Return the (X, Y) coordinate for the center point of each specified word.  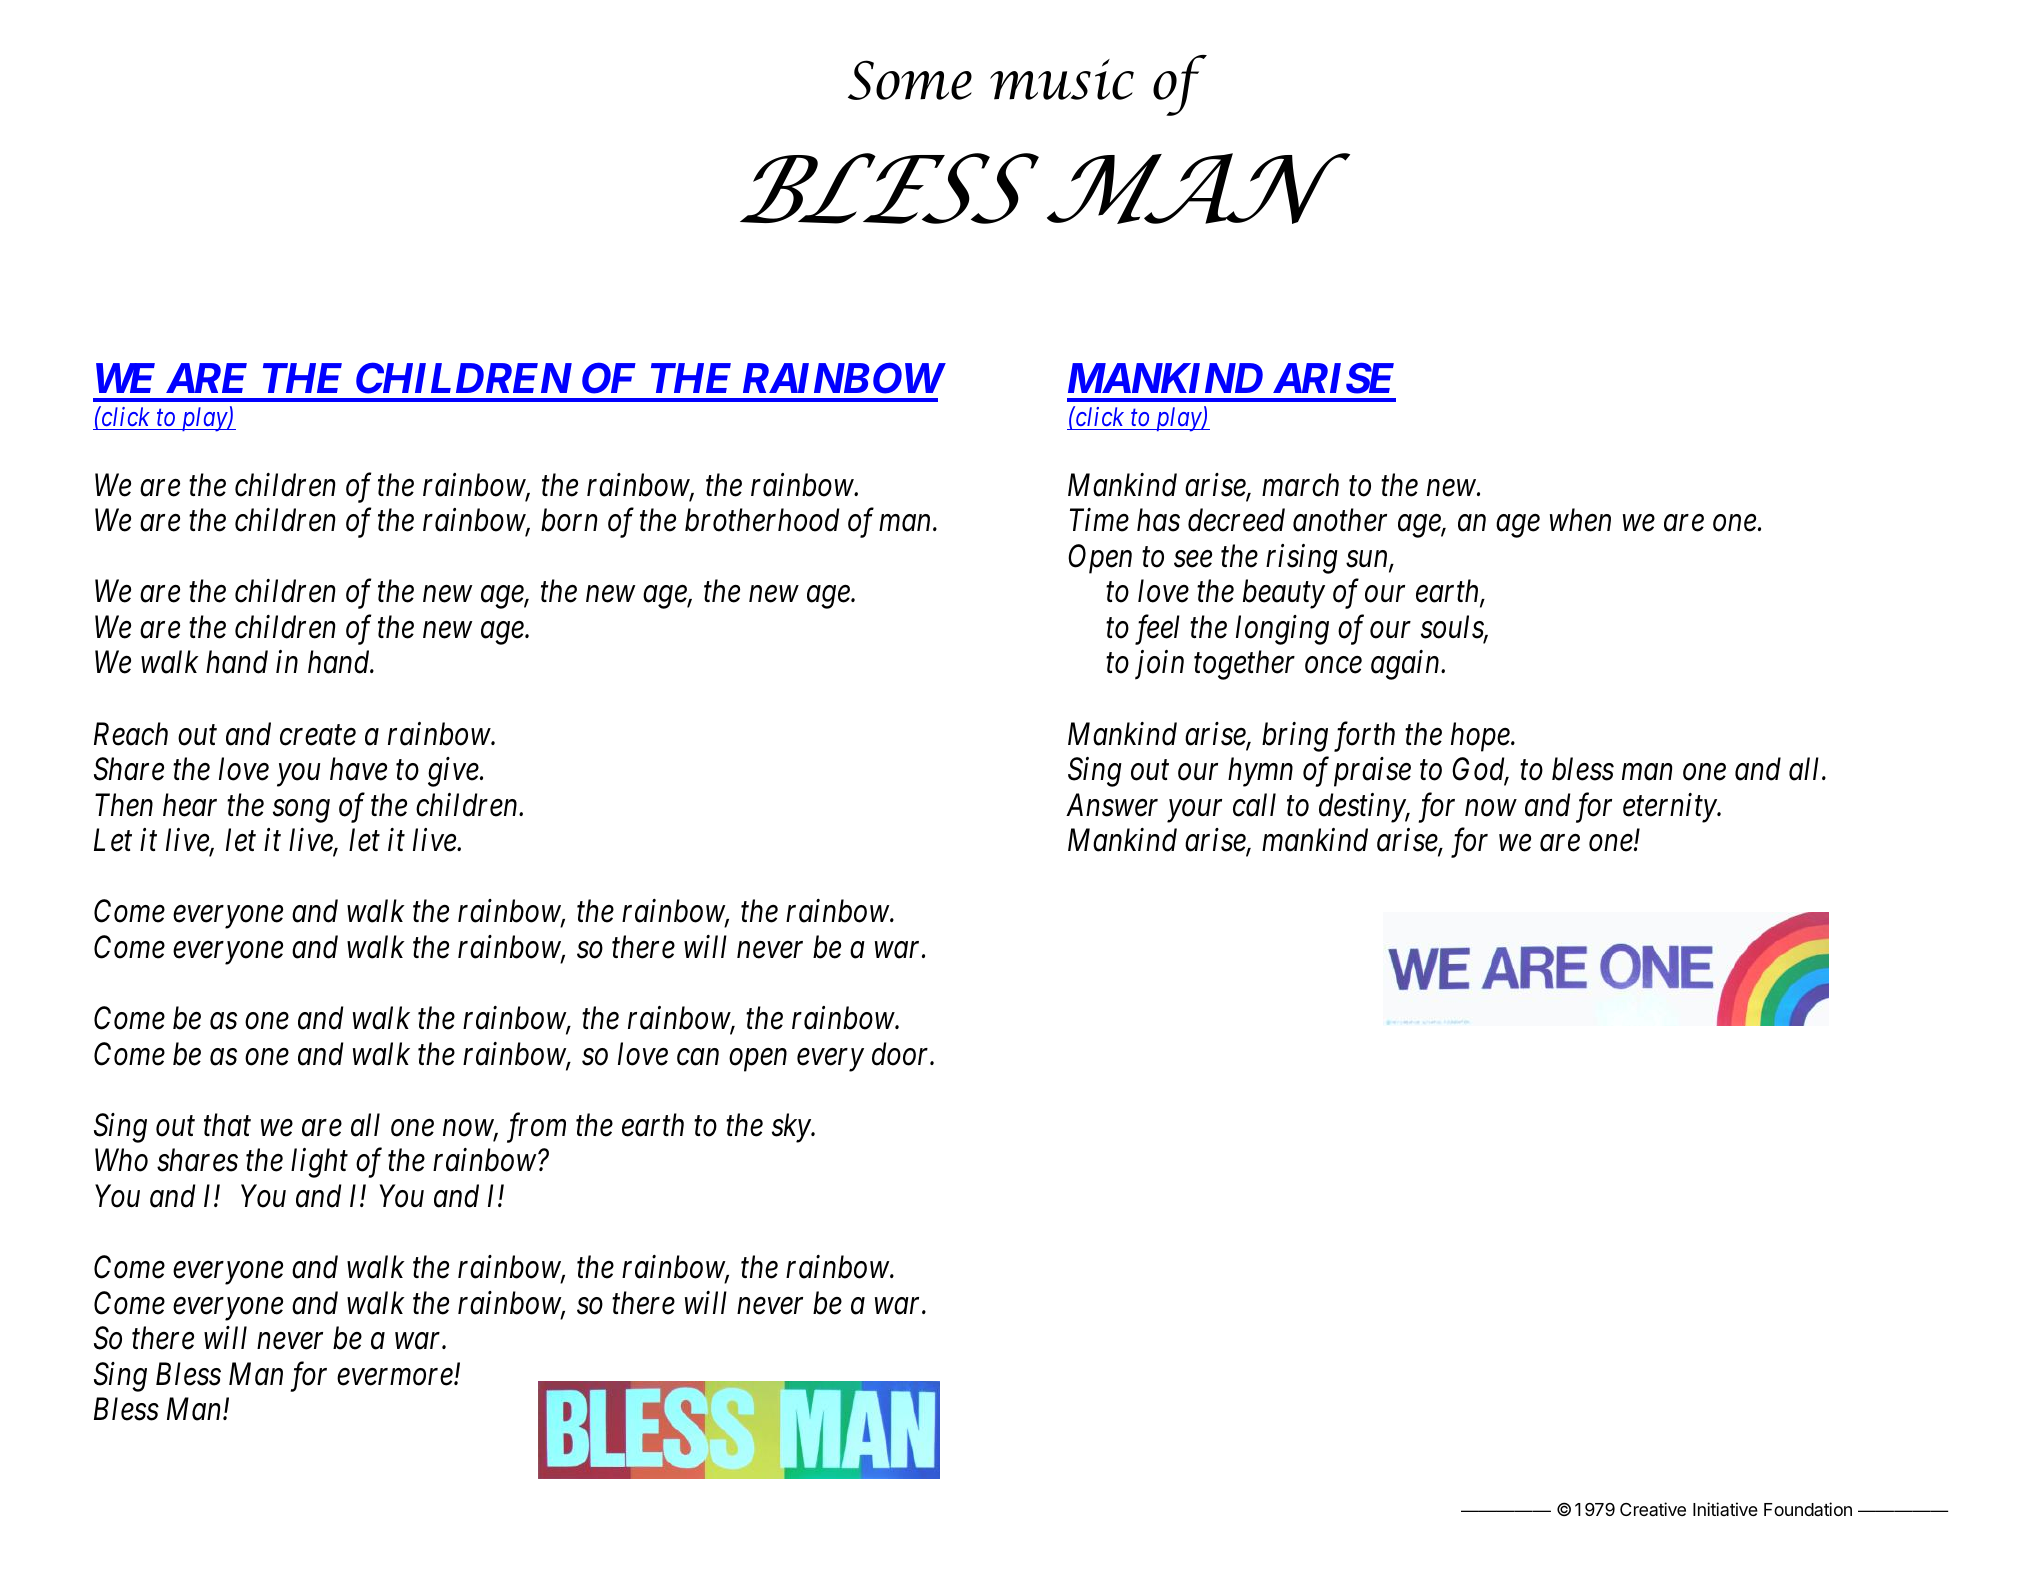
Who (121, 1160)
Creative (1653, 1509)
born (569, 520)
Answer (1112, 805)
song (301, 811)
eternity (1670, 808)
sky (792, 1128)
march (1300, 485)
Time (1099, 520)
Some (910, 80)
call (1254, 805)
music (1062, 79)
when (1580, 520)
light (319, 1163)
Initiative (1725, 1509)
